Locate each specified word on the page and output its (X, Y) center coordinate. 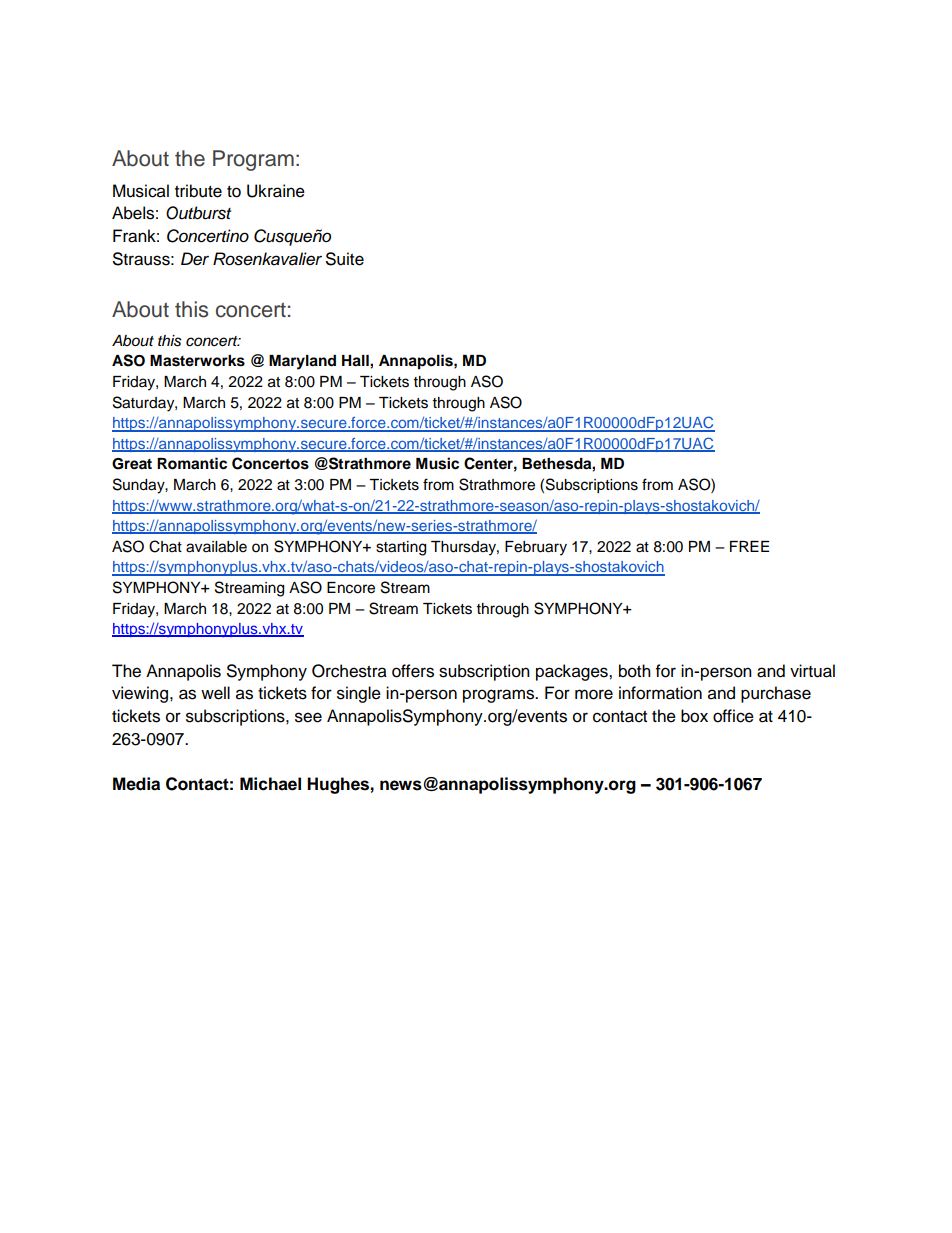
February (536, 548)
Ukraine (276, 191)
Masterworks (197, 361)
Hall (356, 361)
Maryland (302, 362)
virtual (812, 671)
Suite (345, 259)
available (216, 547)
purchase (776, 694)
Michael (270, 784)
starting (401, 548)
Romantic (192, 463)
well (215, 693)
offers (413, 671)
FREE (749, 546)
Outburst (198, 213)
